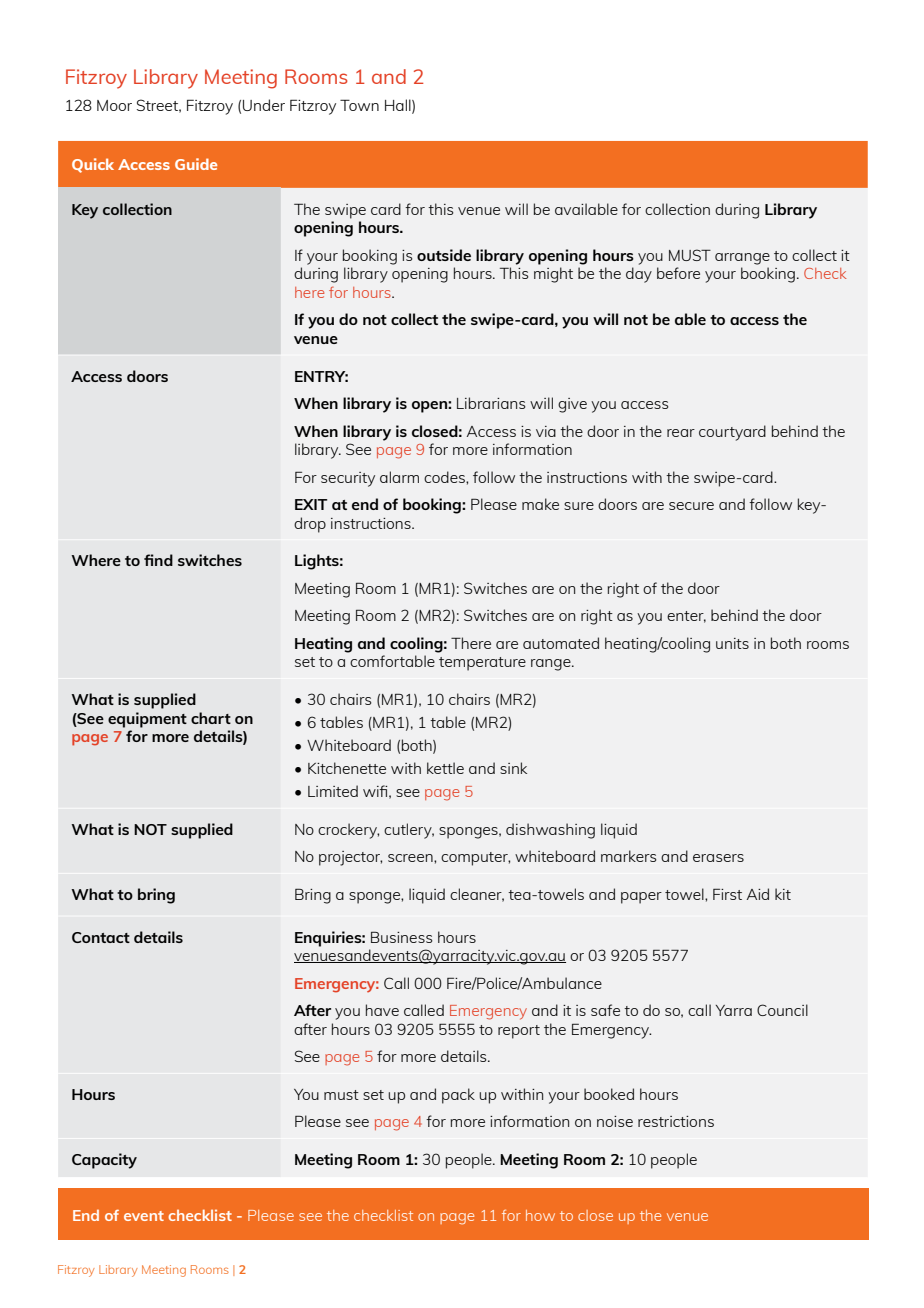  I want to click on restrictions, so click(676, 1121).
